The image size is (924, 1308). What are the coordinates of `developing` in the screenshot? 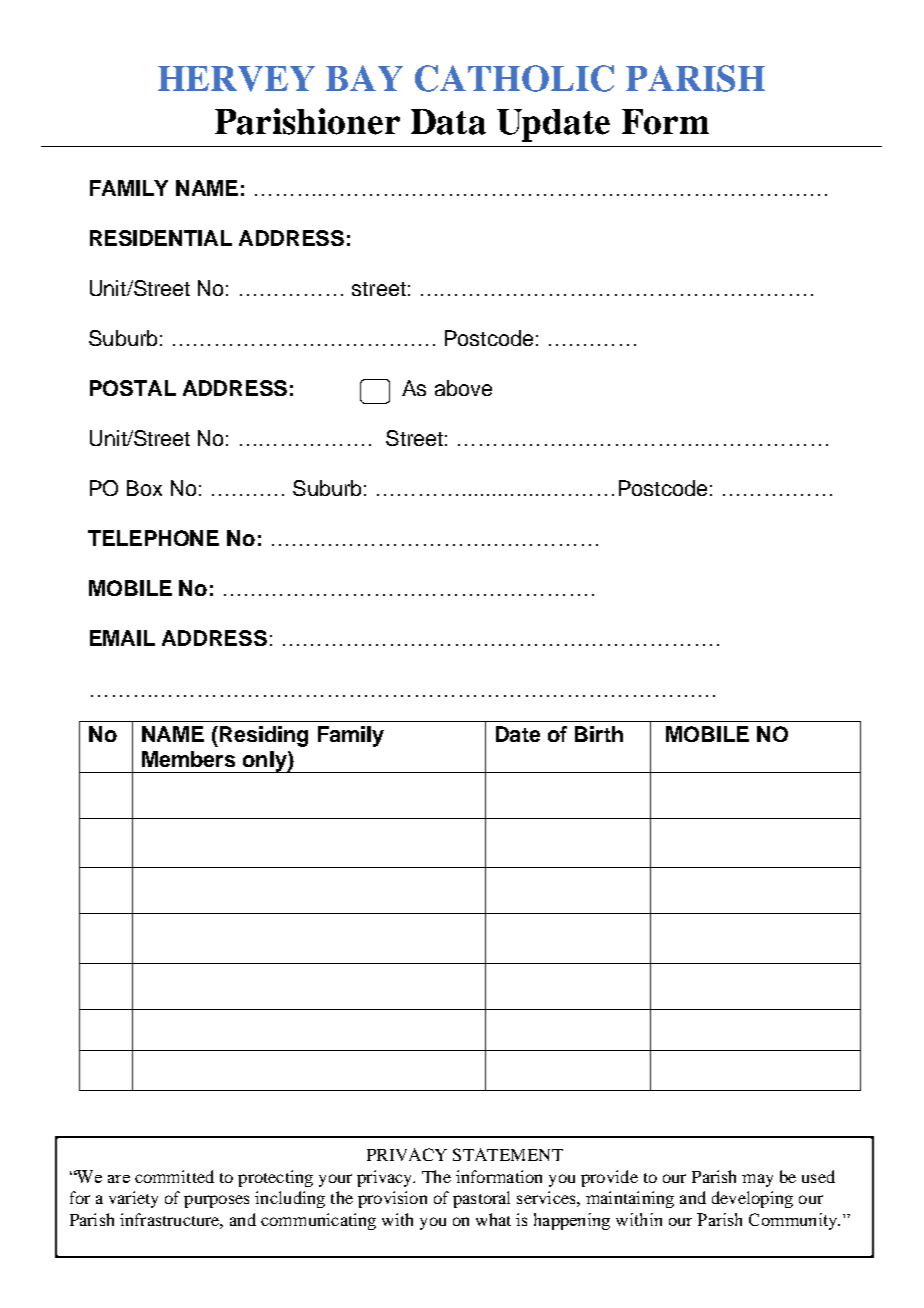 It's located at (752, 1199).
